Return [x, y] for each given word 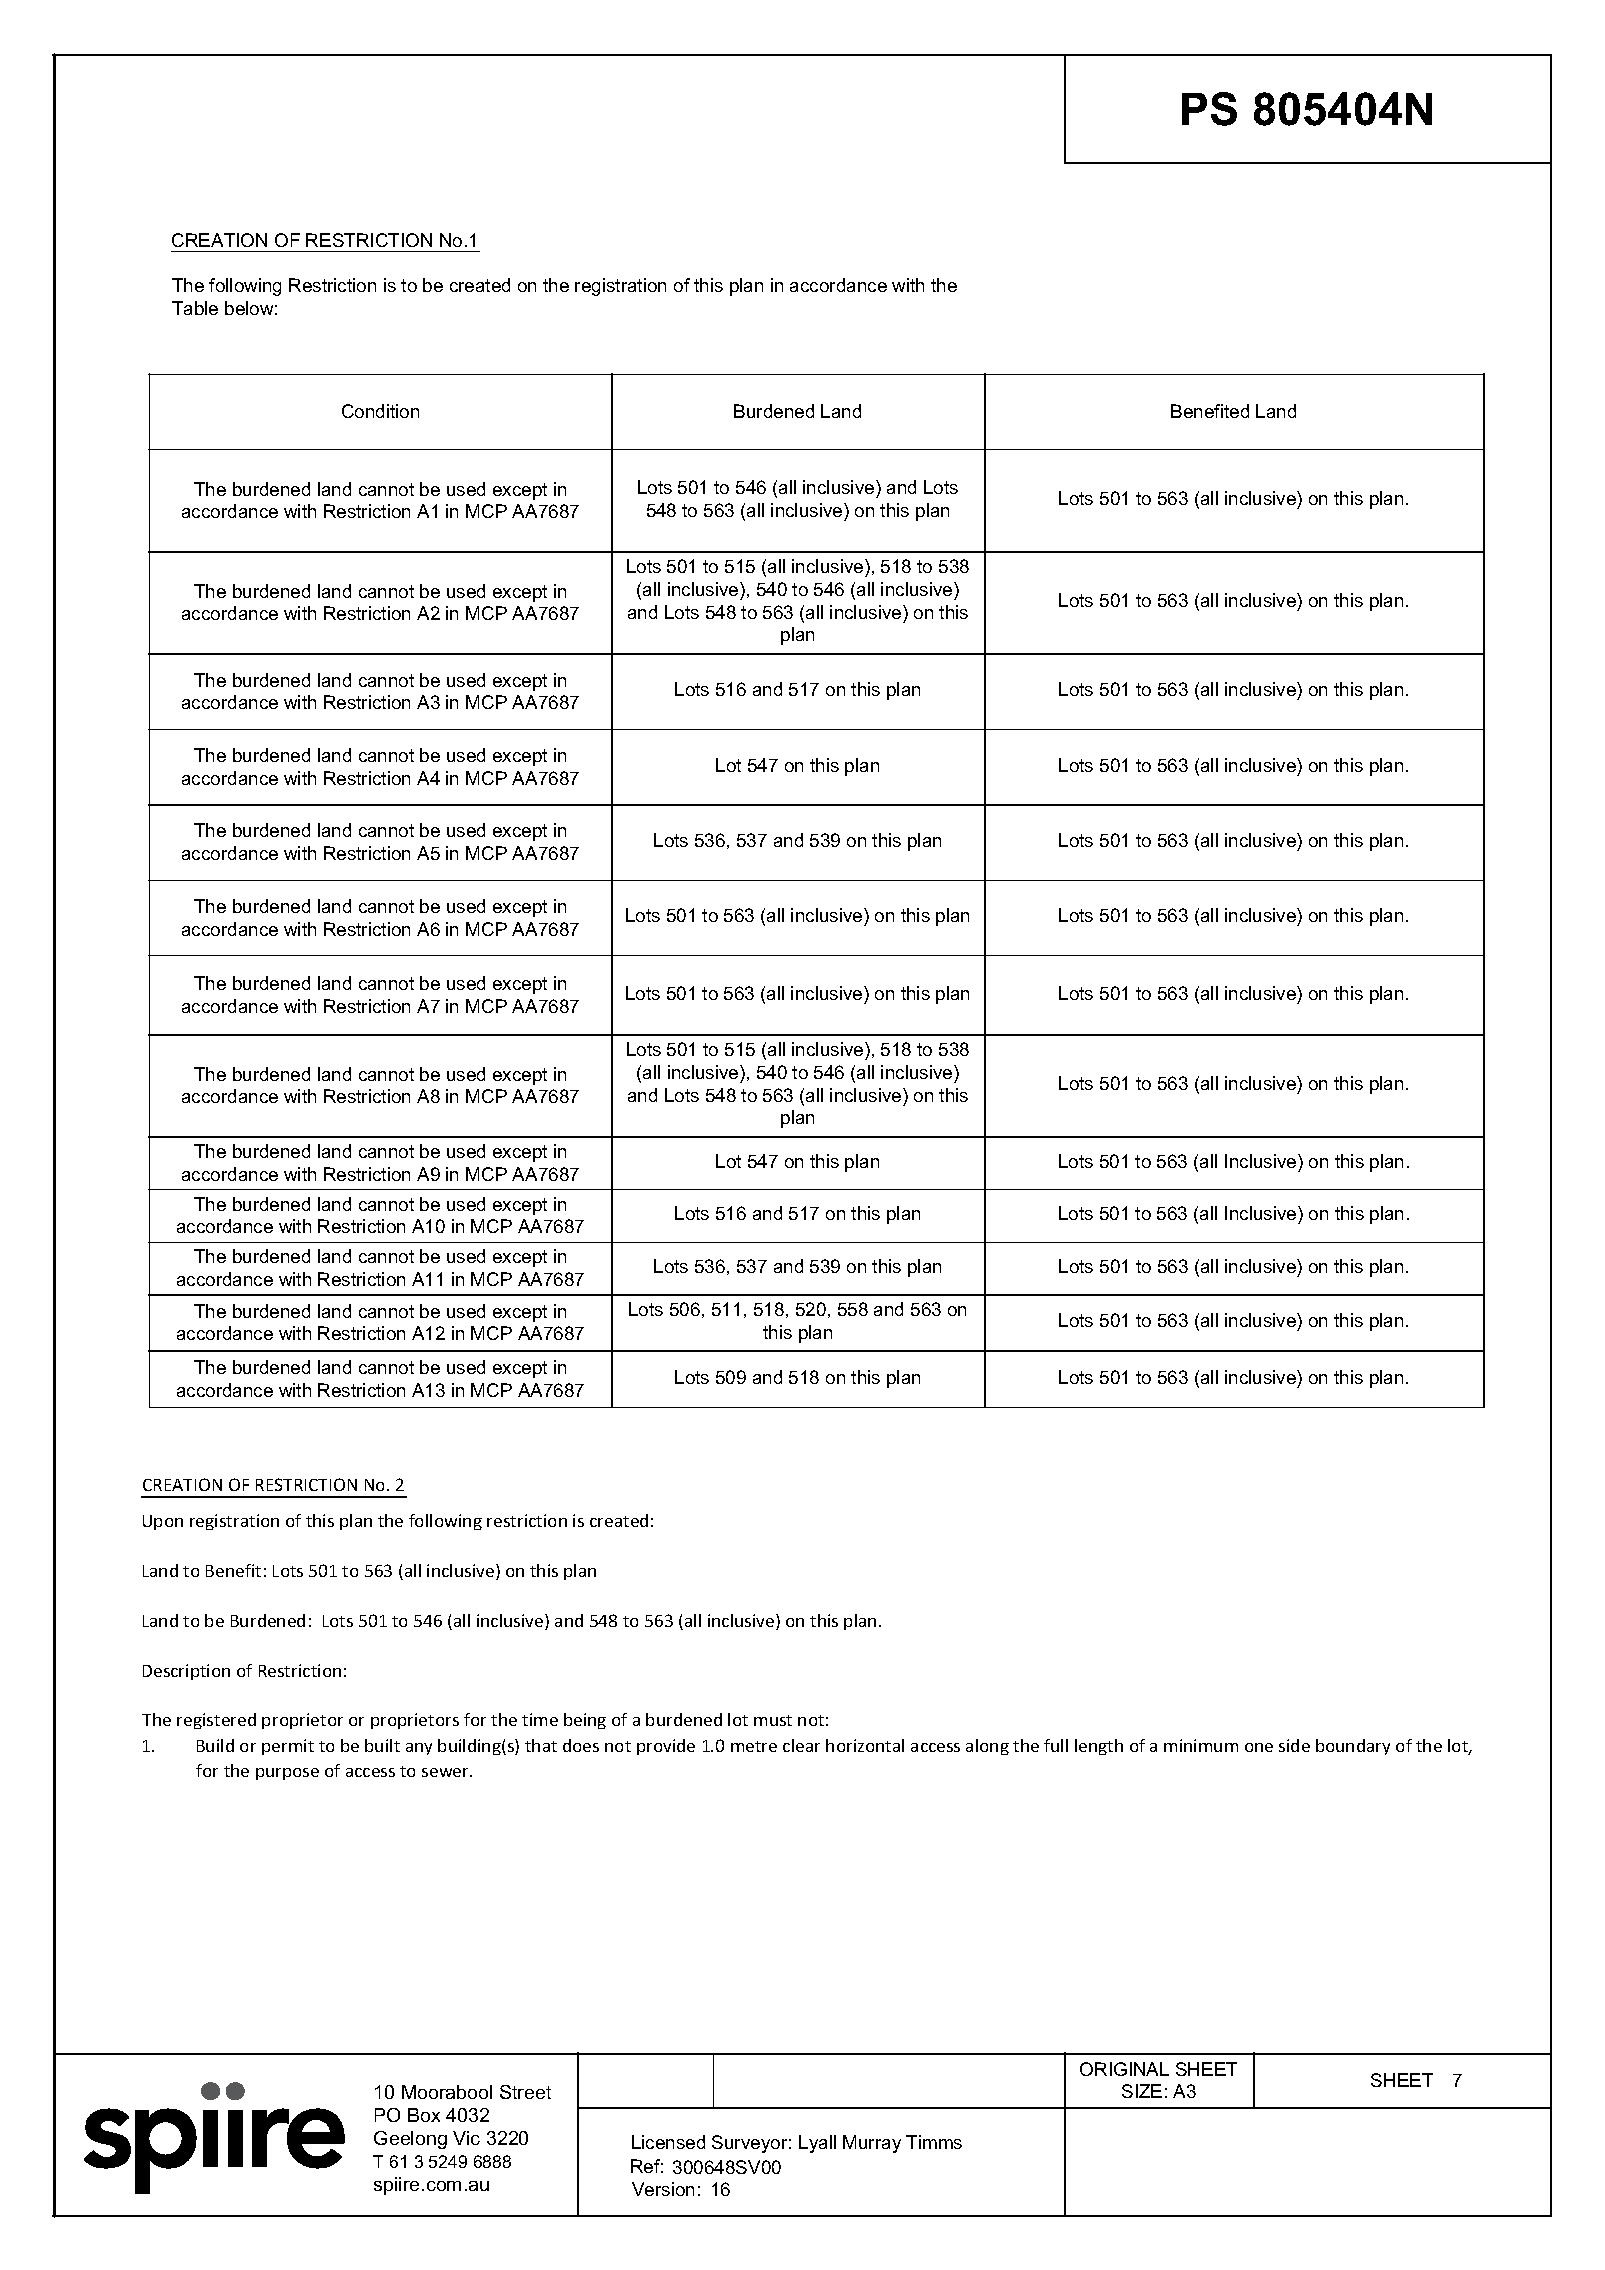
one [1259, 1747]
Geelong [410, 2140]
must [773, 1720]
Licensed [668, 2142]
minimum [1201, 1745]
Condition [380, 411]
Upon [163, 1522]
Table [195, 308]
